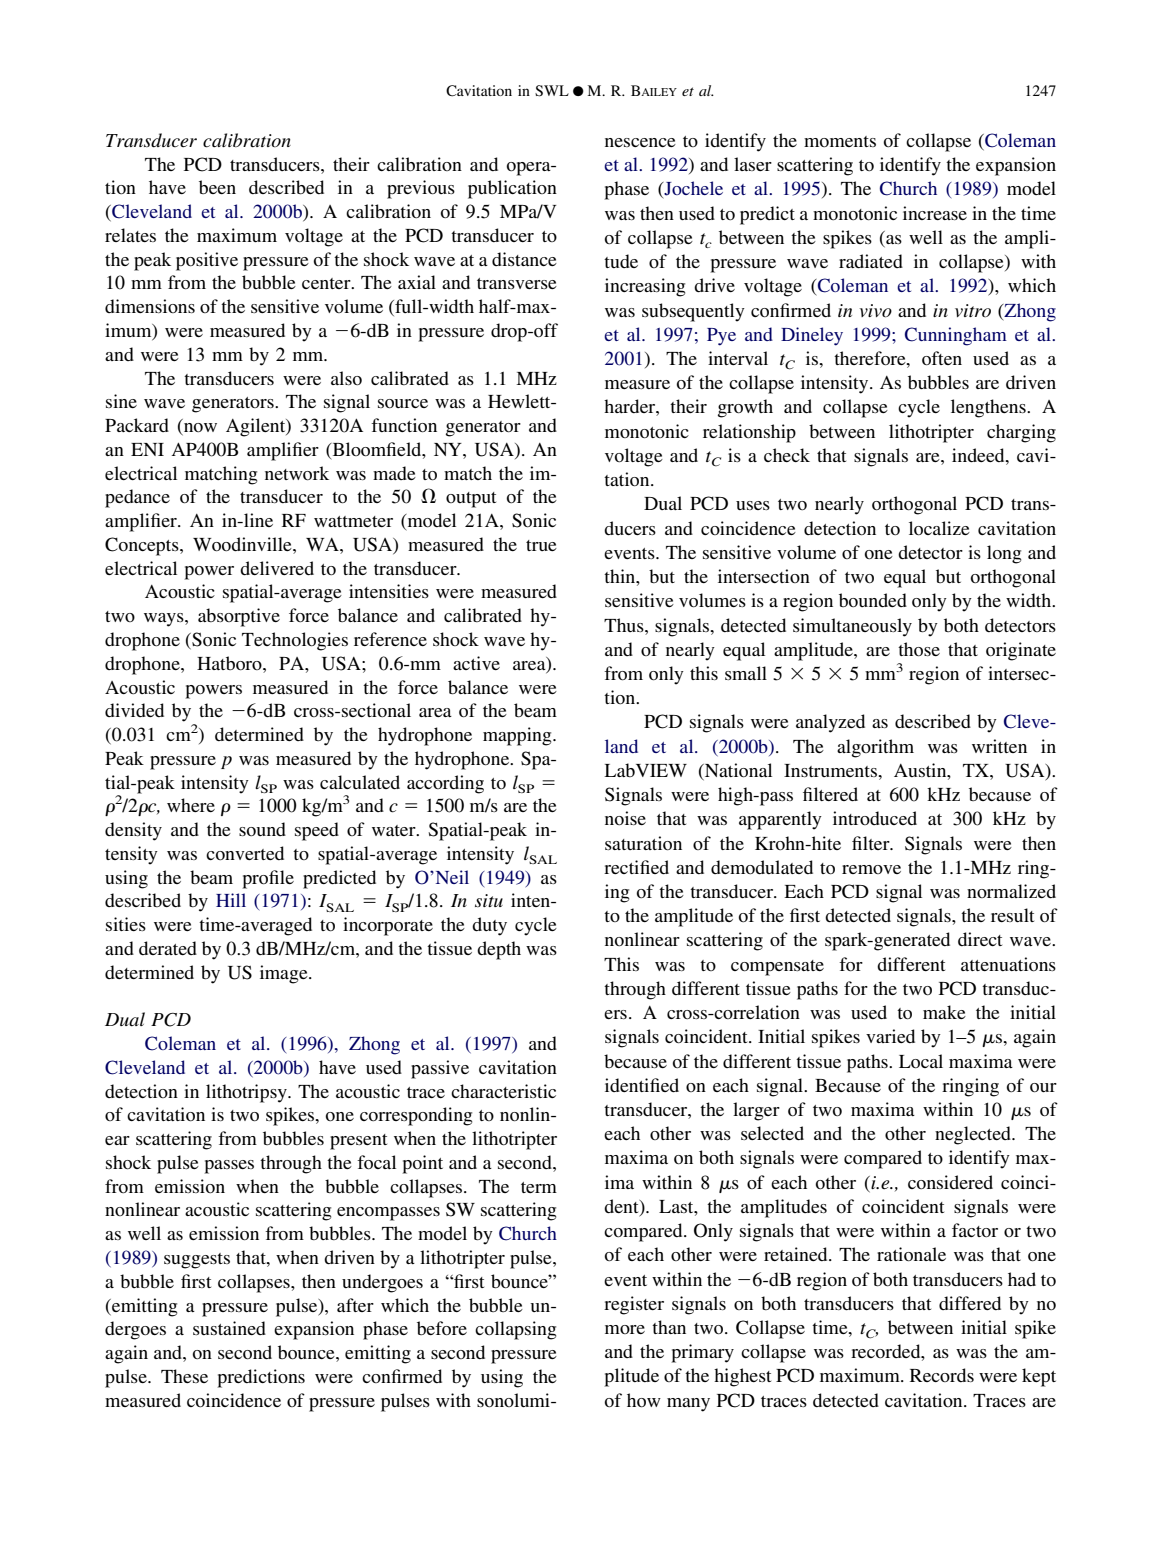 Image resolution: width=1159 pixels, height=1551 pixels. What do you see at coordinates (518, 736) in the screenshot?
I see `mapping` at bounding box center [518, 736].
